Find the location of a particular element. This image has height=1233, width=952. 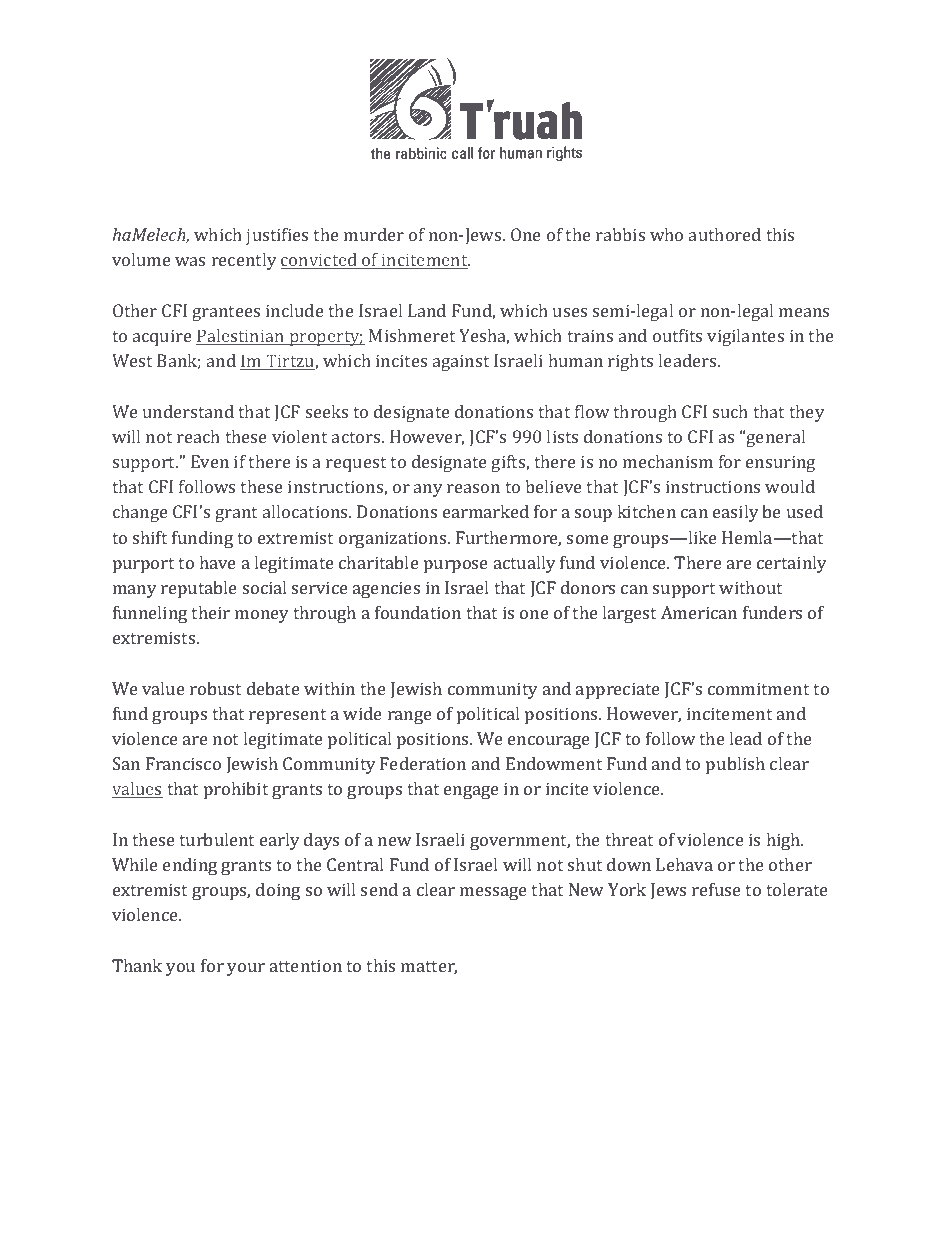

your is located at coordinates (246, 969).
